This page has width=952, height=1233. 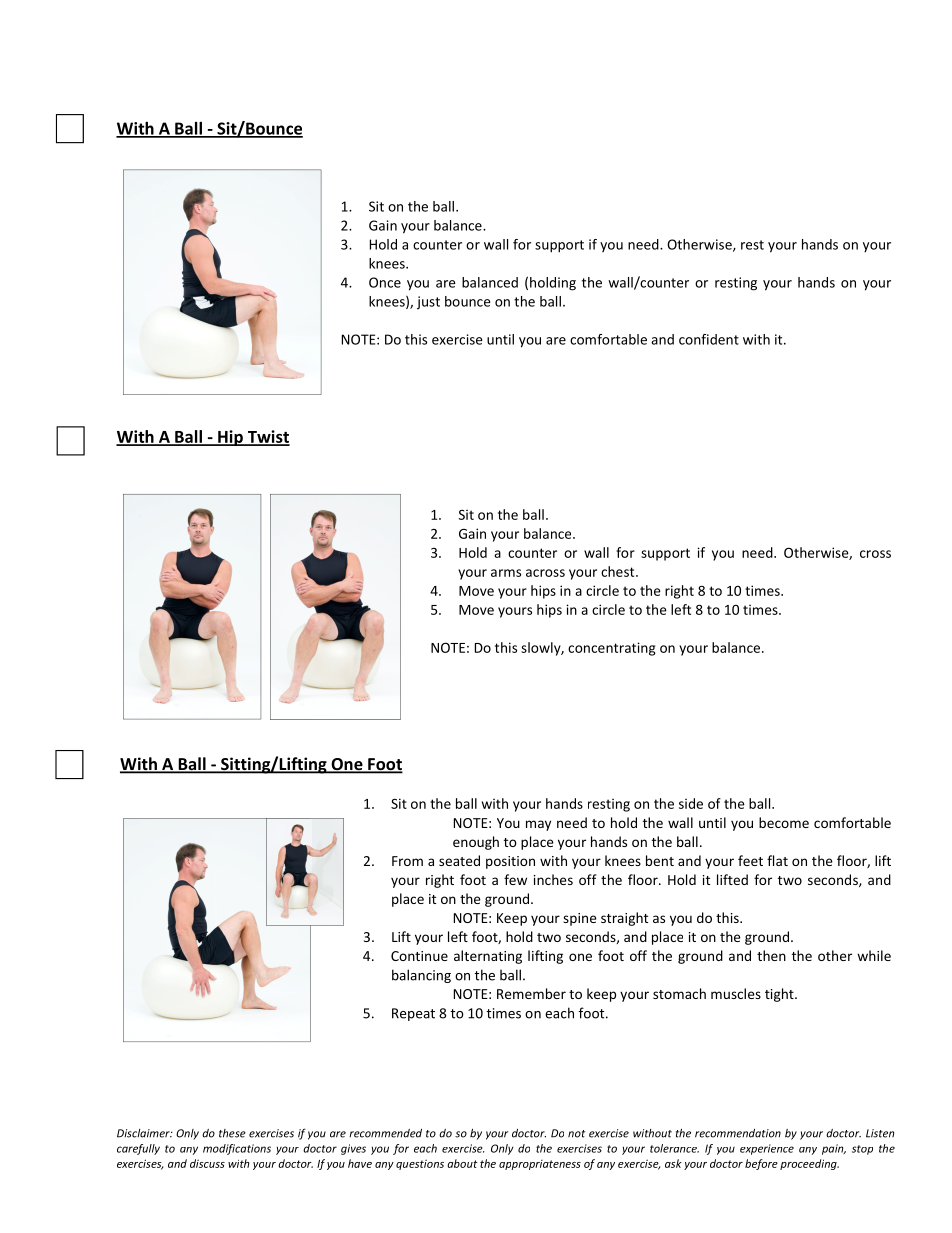 I want to click on these, so click(x=232, y=1133).
